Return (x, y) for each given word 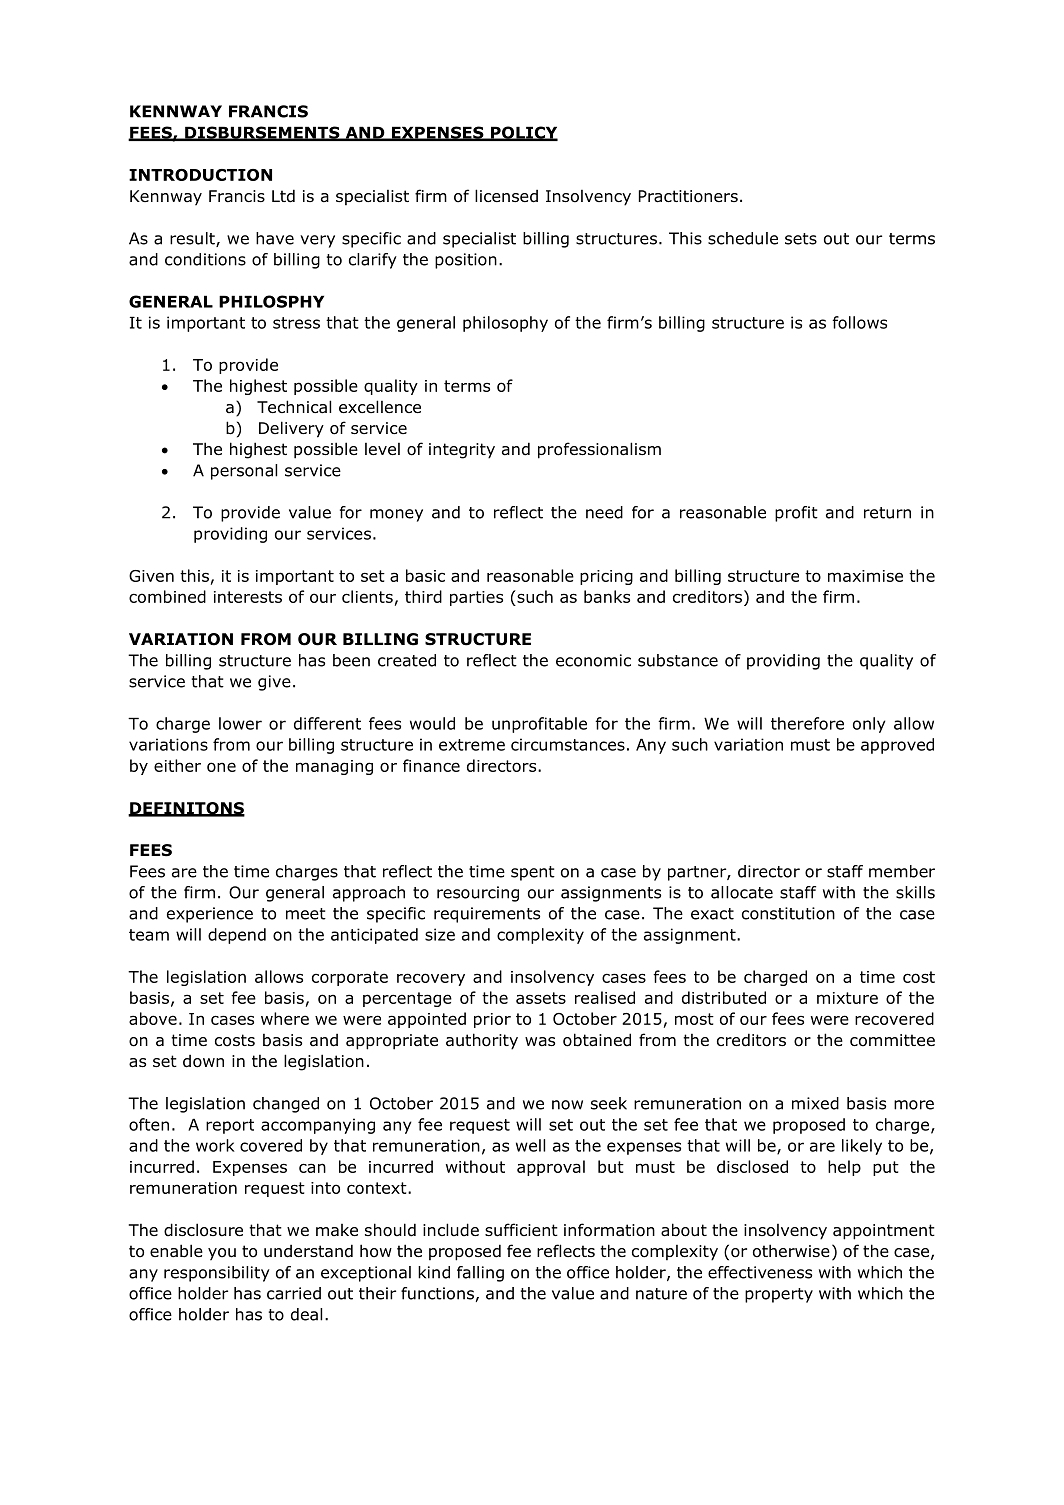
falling (480, 1274)
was (540, 1042)
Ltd (283, 196)
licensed (506, 196)
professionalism (599, 450)
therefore (807, 723)
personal (244, 472)
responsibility (217, 1274)
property (779, 1295)
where (285, 1018)
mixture (847, 998)
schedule (743, 238)
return (887, 513)
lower (240, 723)
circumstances (568, 744)
